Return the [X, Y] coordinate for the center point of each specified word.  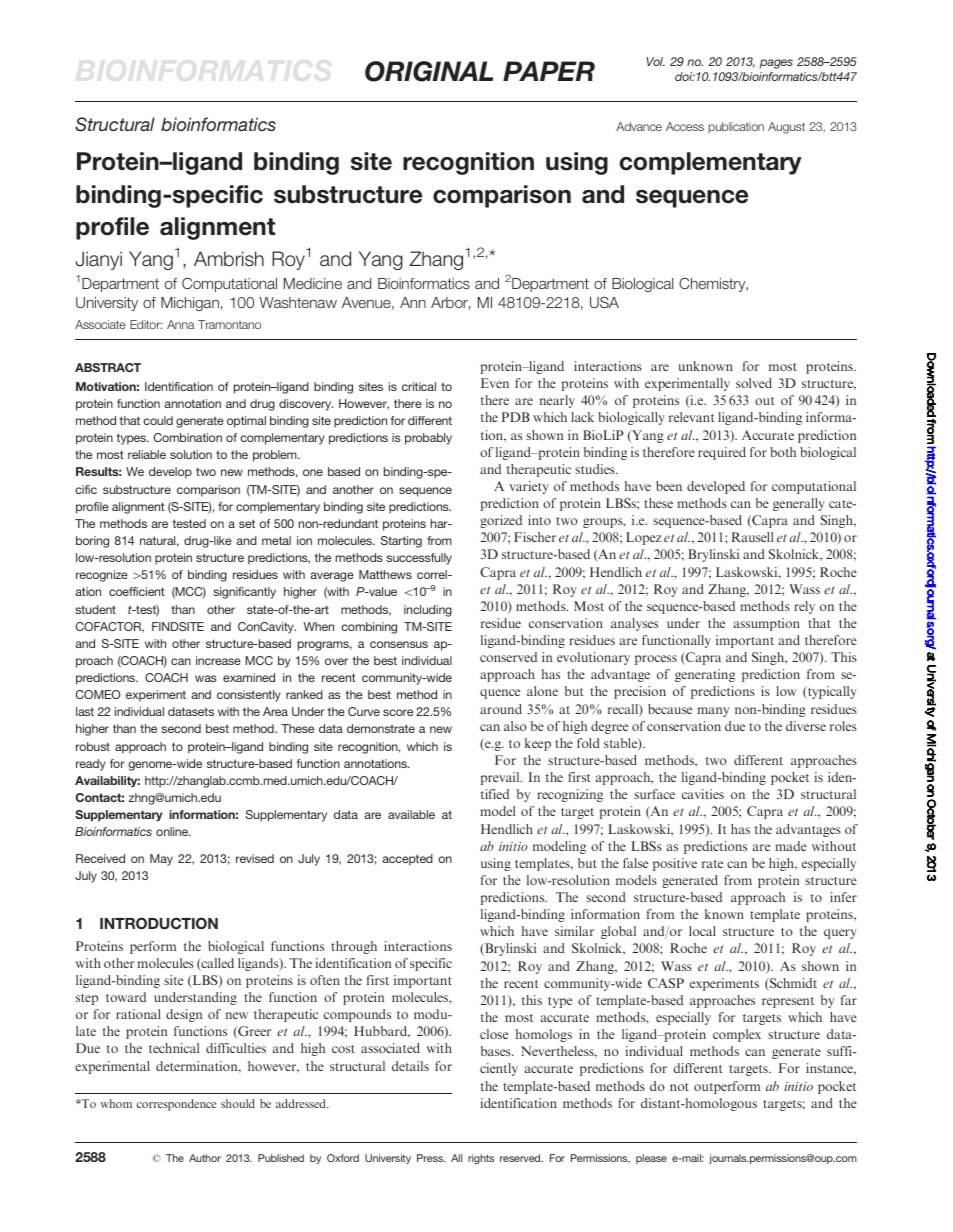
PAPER [549, 71]
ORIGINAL [429, 71]
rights [481, 1159]
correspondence [176, 1105]
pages [776, 64]
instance [830, 1068]
